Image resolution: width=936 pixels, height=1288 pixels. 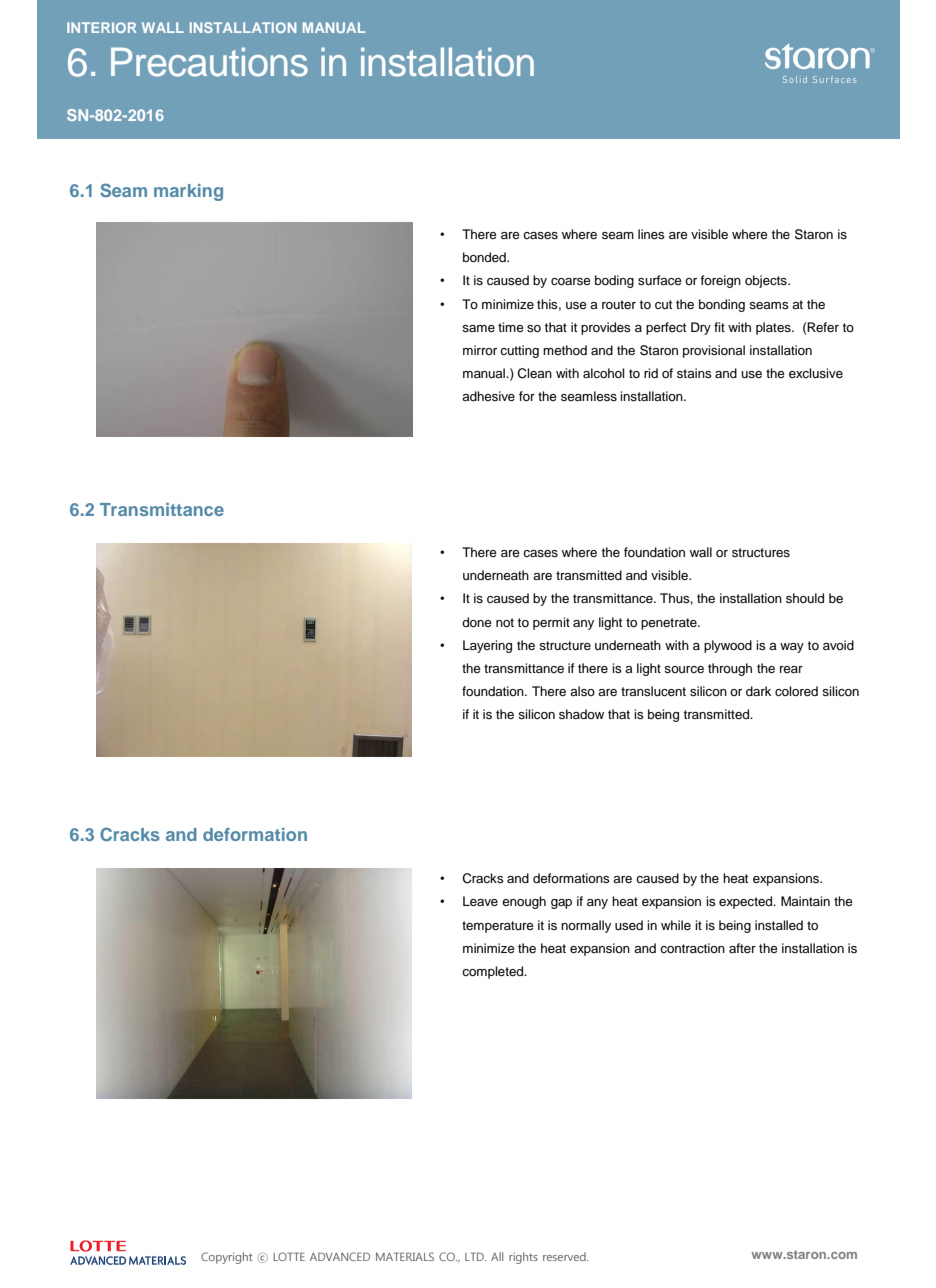 I want to click on after, so click(x=742, y=948).
